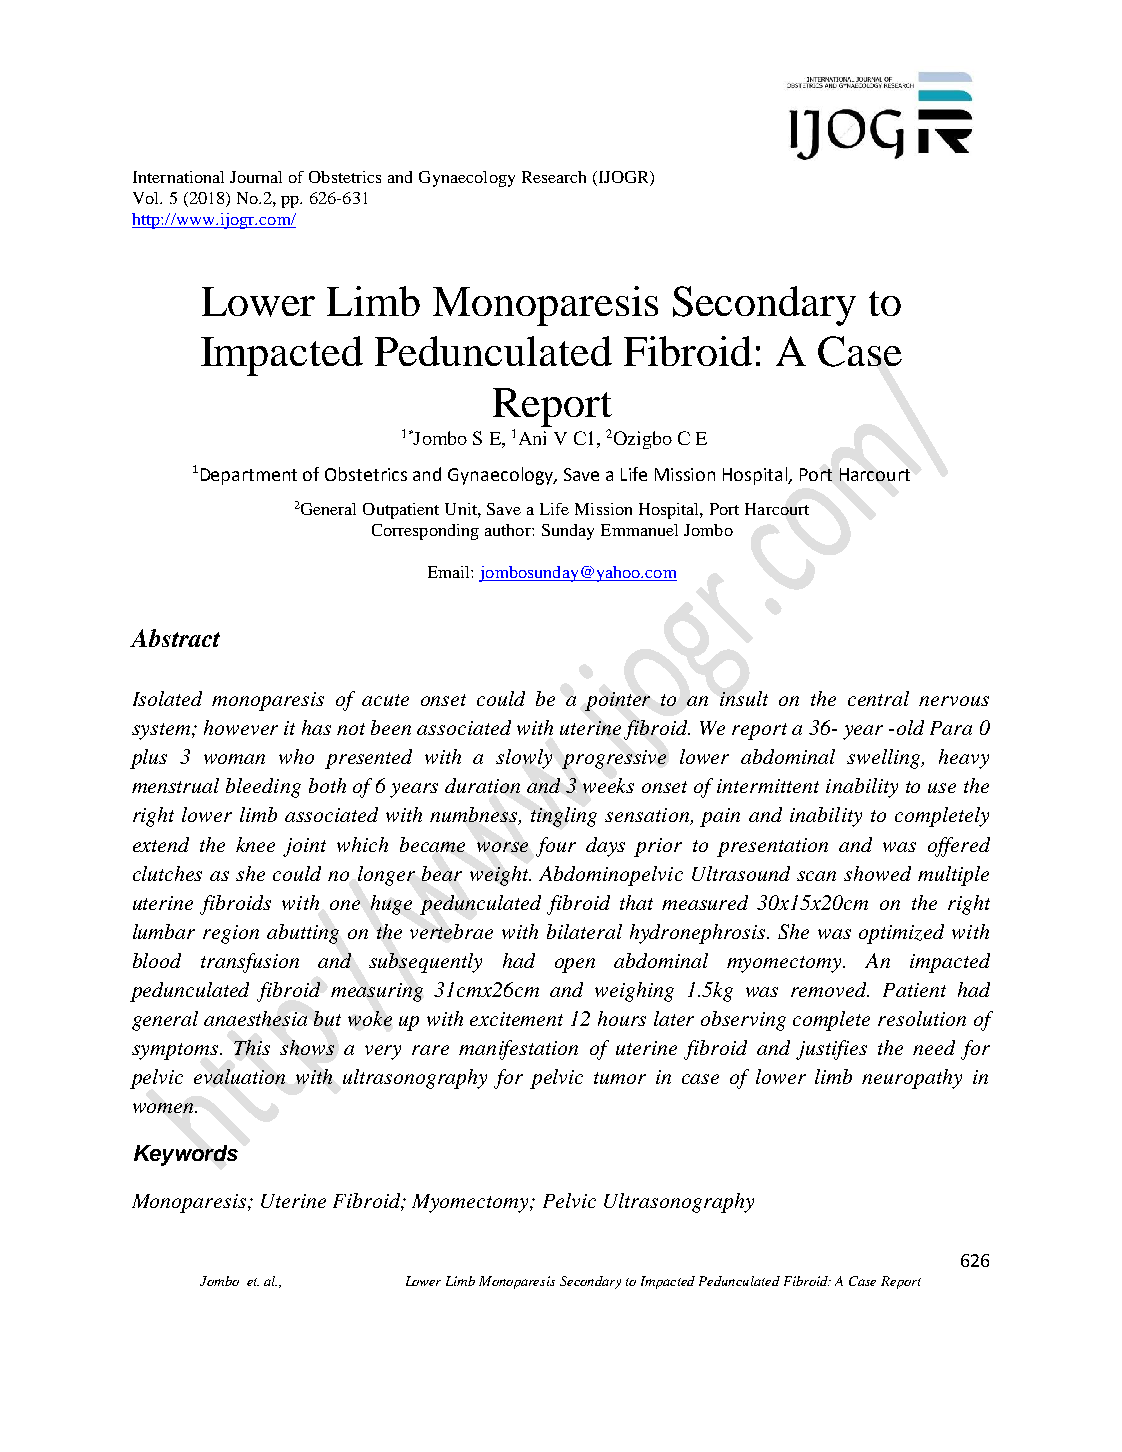  What do you see at coordinates (878, 698) in the page?
I see `central` at bounding box center [878, 698].
